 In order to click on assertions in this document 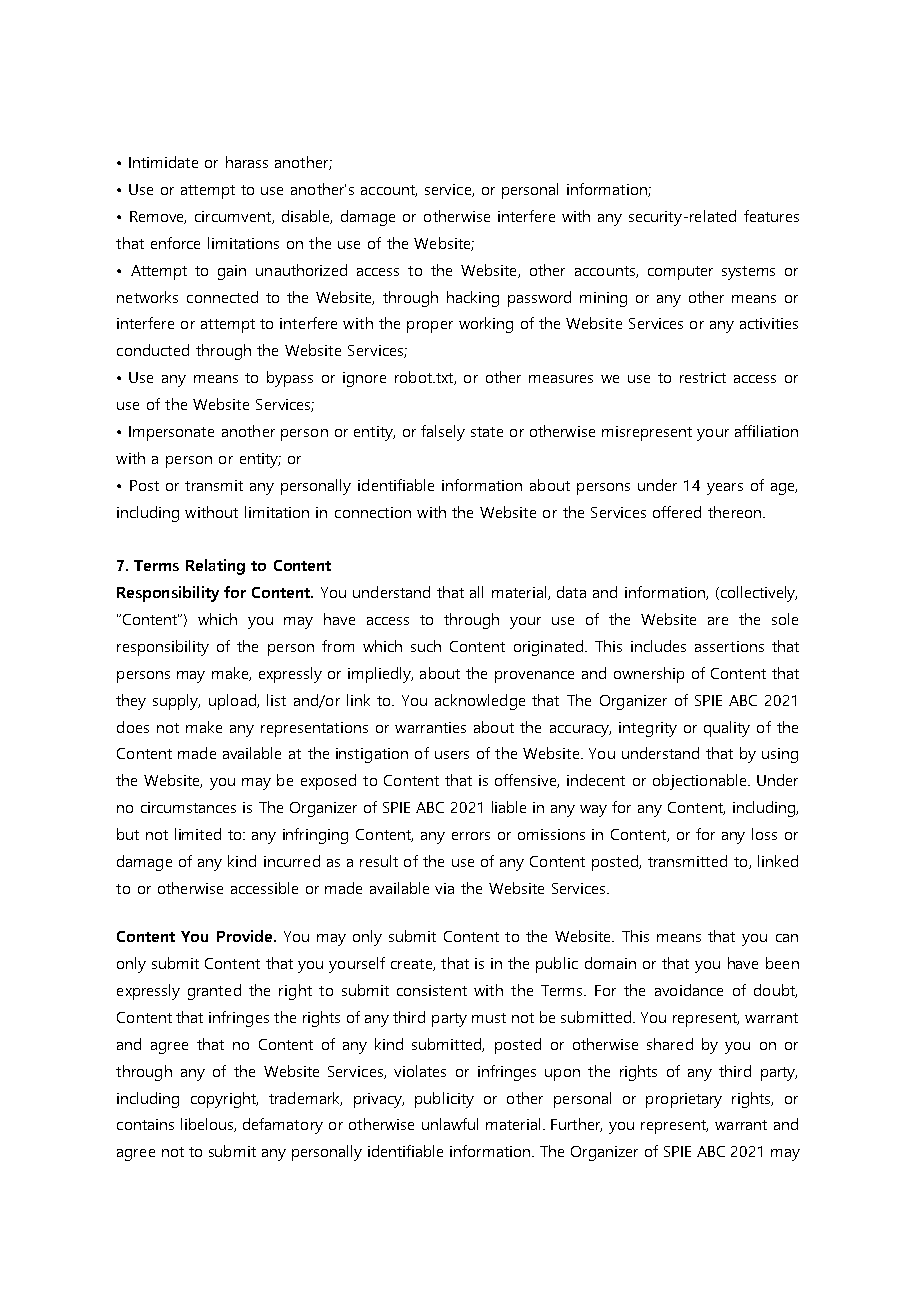, I will do `click(729, 646)`.
